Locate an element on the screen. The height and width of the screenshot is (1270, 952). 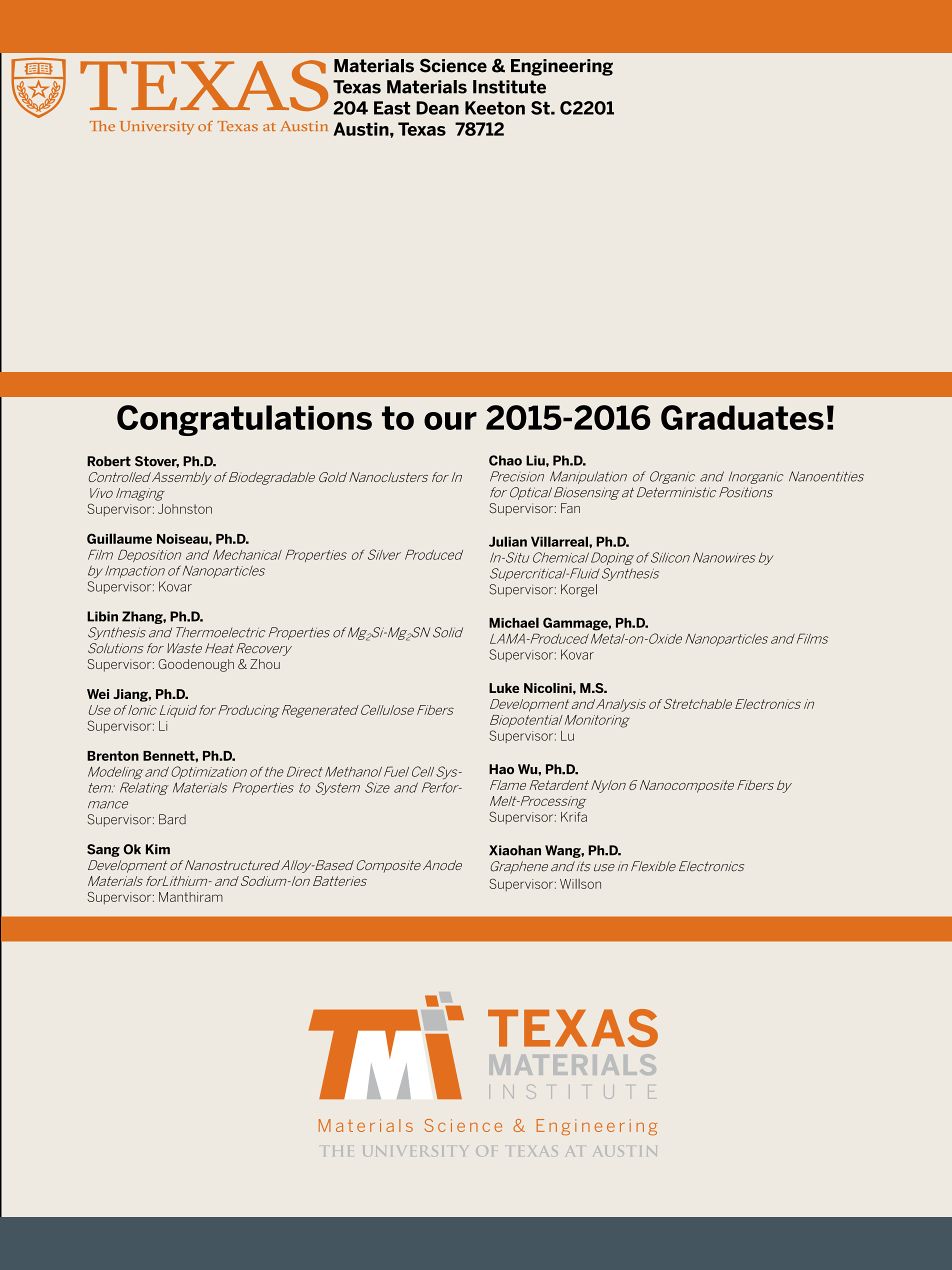
Fan is located at coordinates (570, 508).
